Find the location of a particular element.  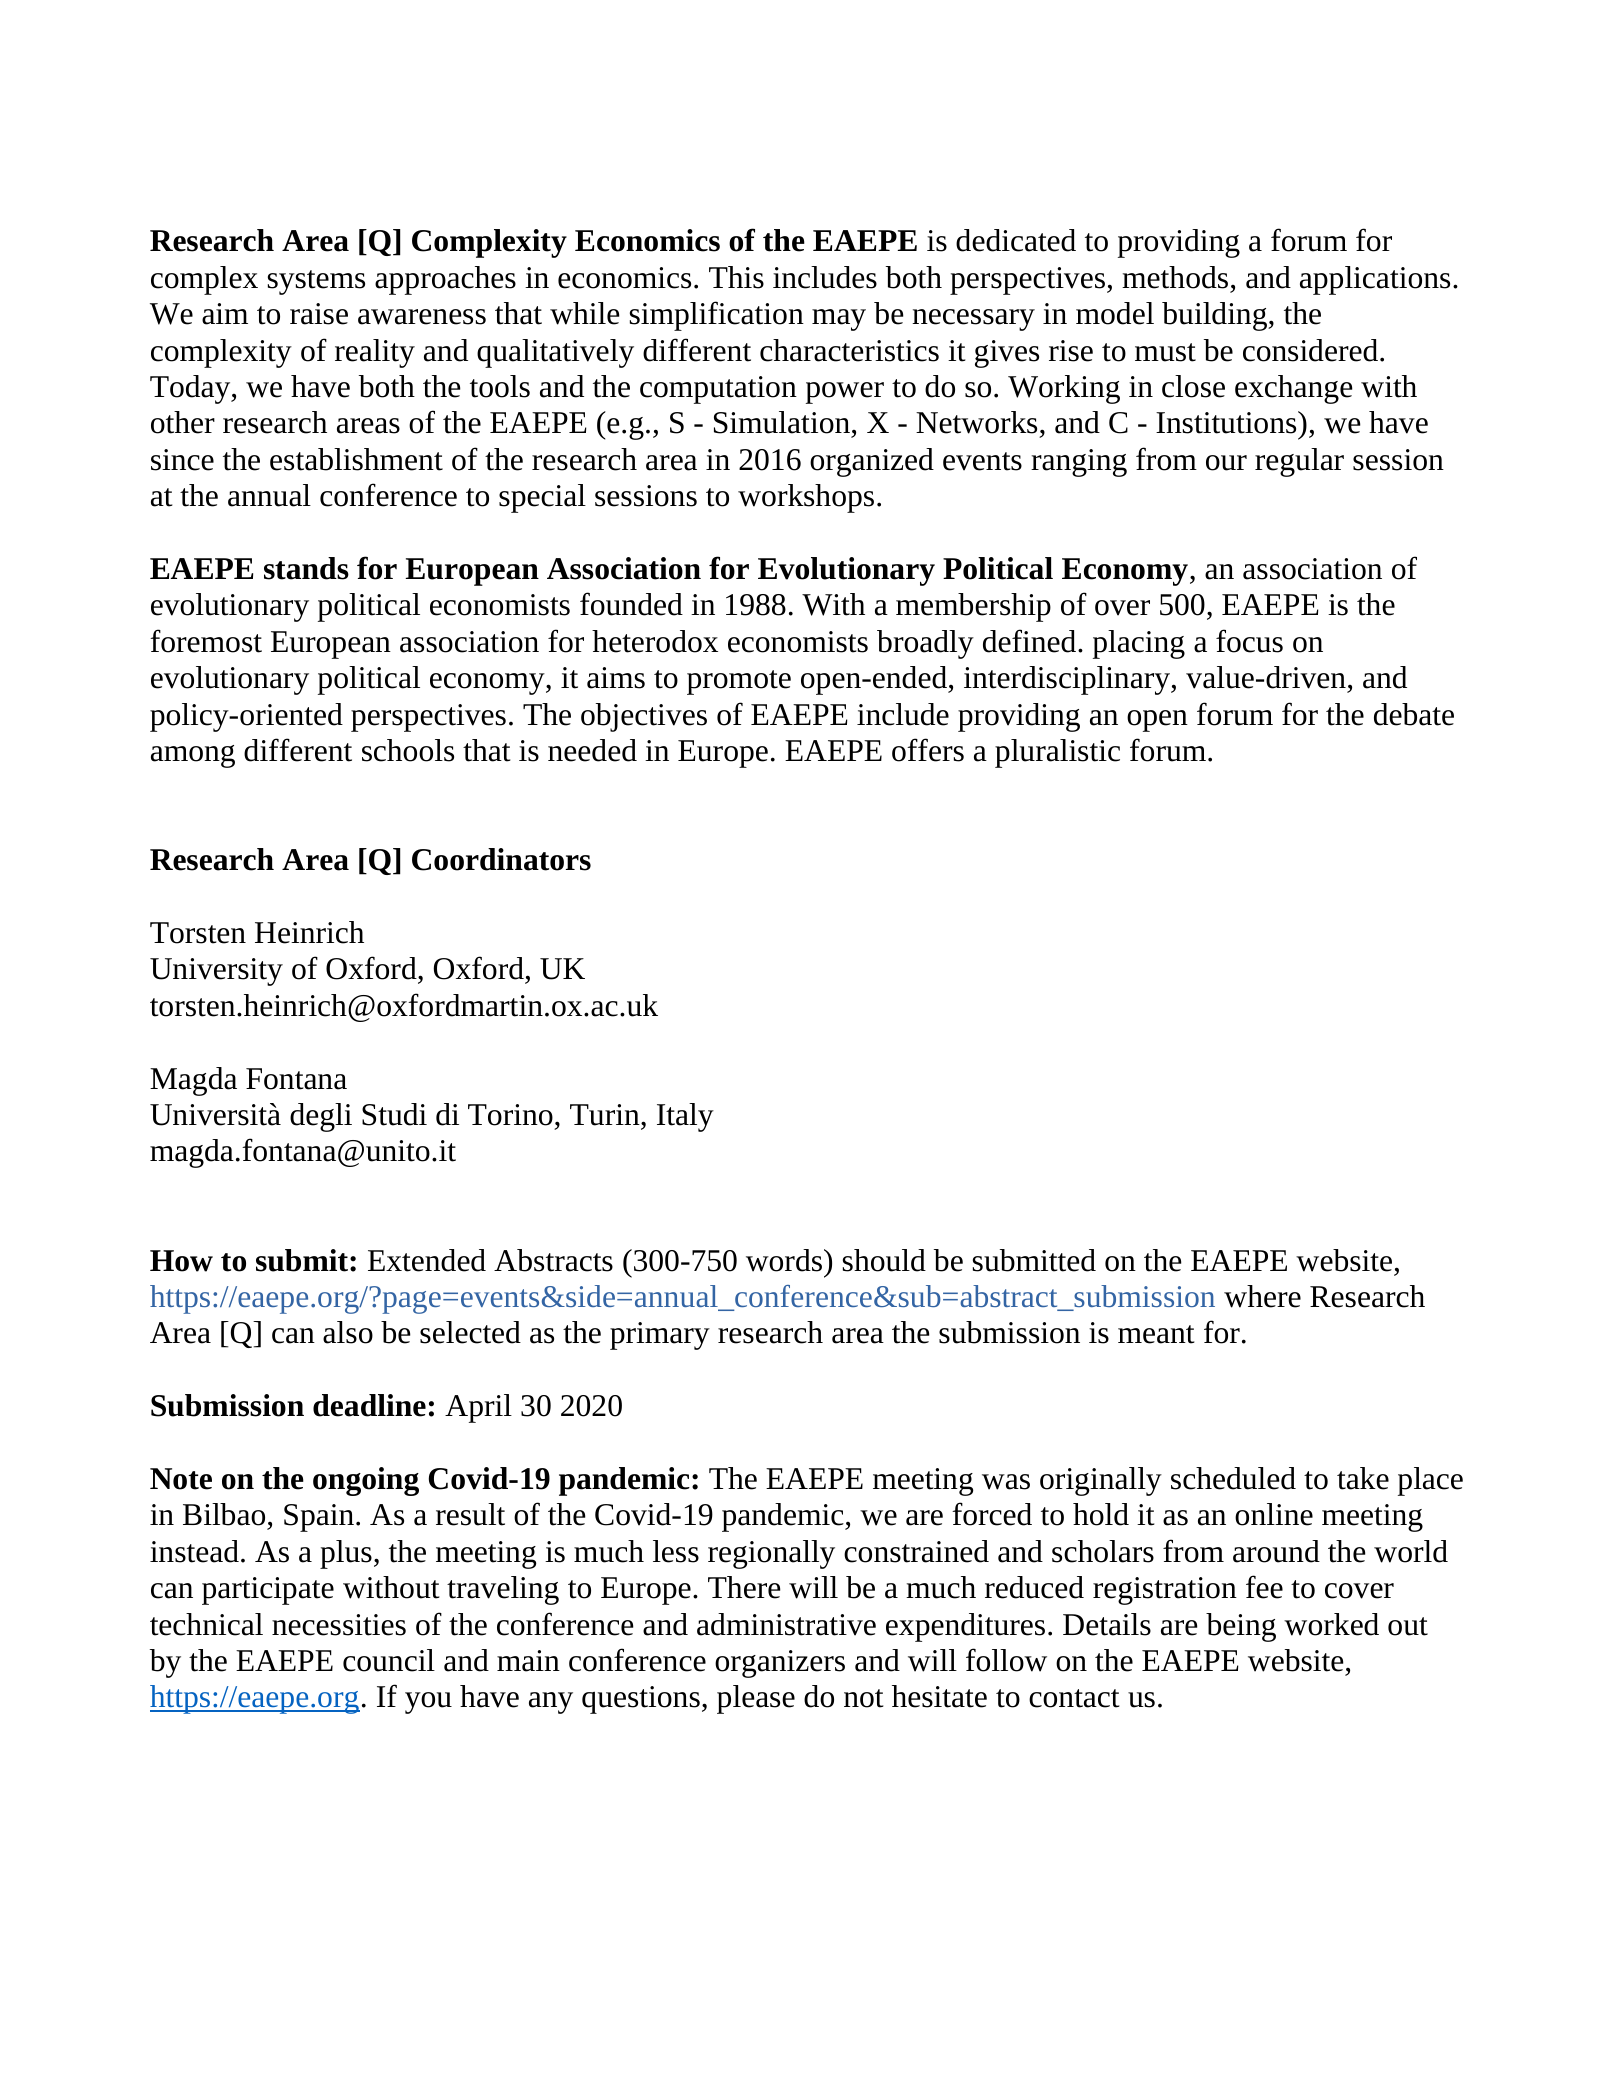

may is located at coordinates (839, 320).
